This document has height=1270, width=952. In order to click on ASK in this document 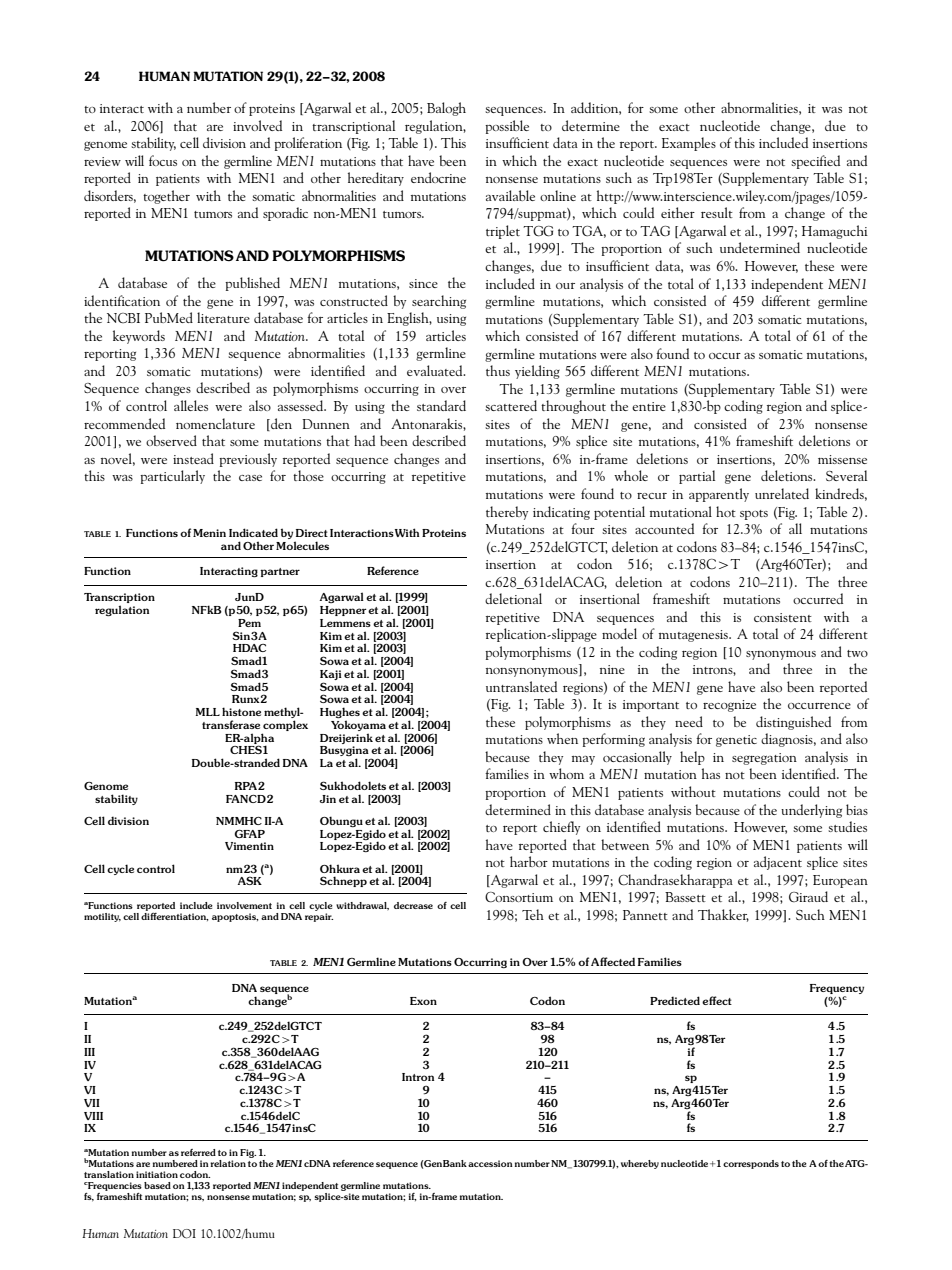, I will do `click(250, 880)`.
